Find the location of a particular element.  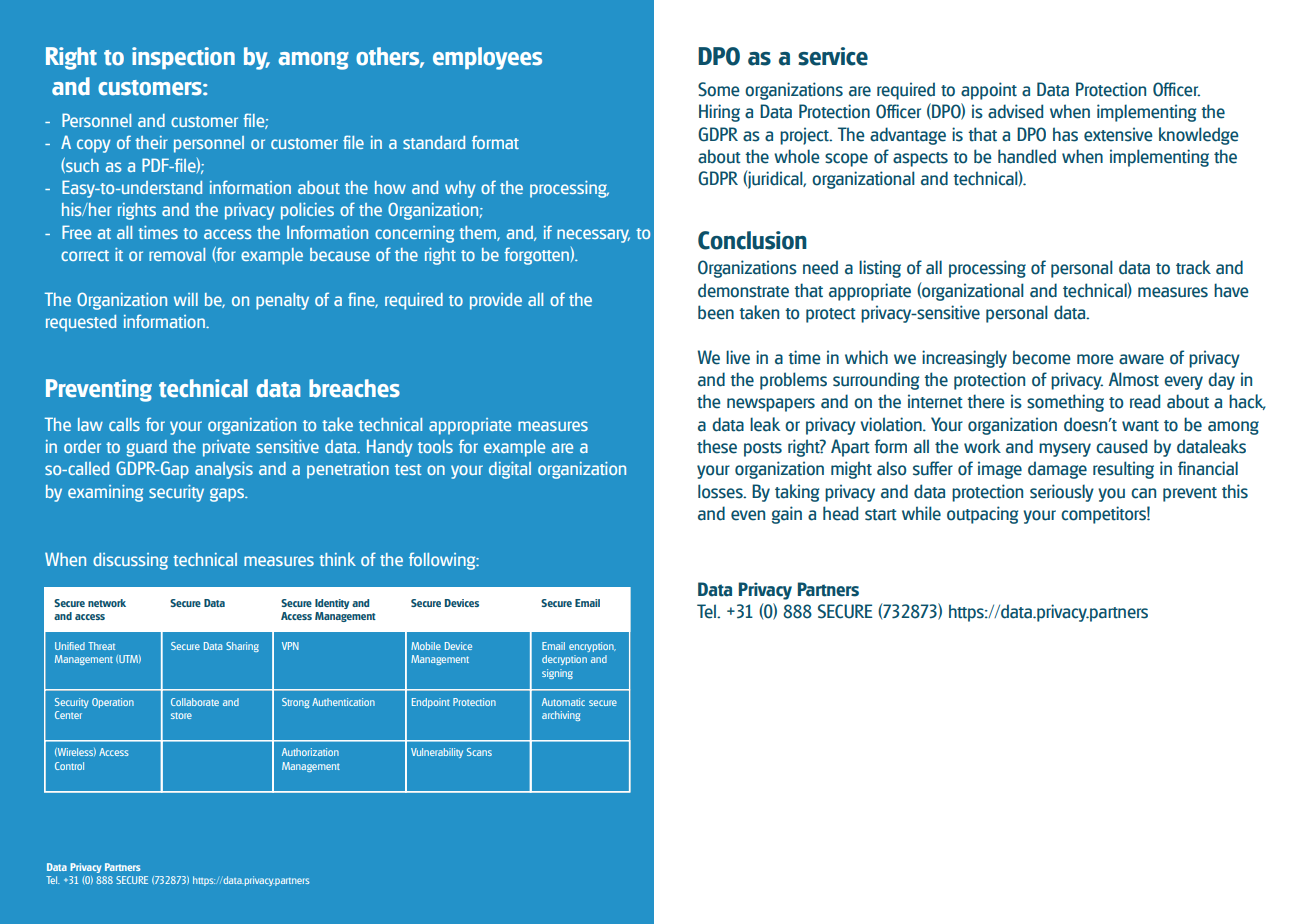

outpacing is located at coordinates (982, 515).
